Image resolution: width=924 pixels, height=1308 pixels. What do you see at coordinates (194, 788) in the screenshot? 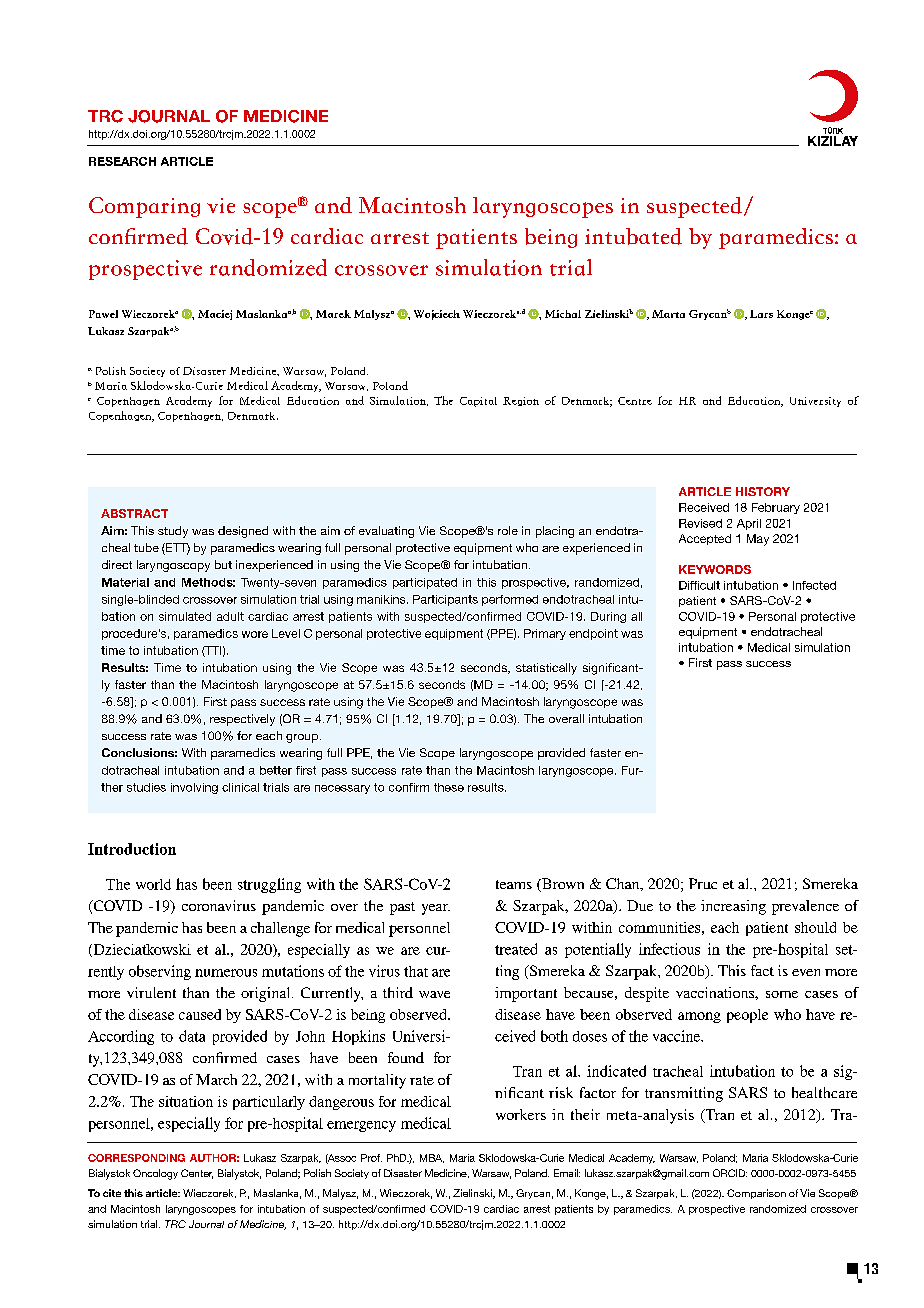
I see `involving` at bounding box center [194, 788].
